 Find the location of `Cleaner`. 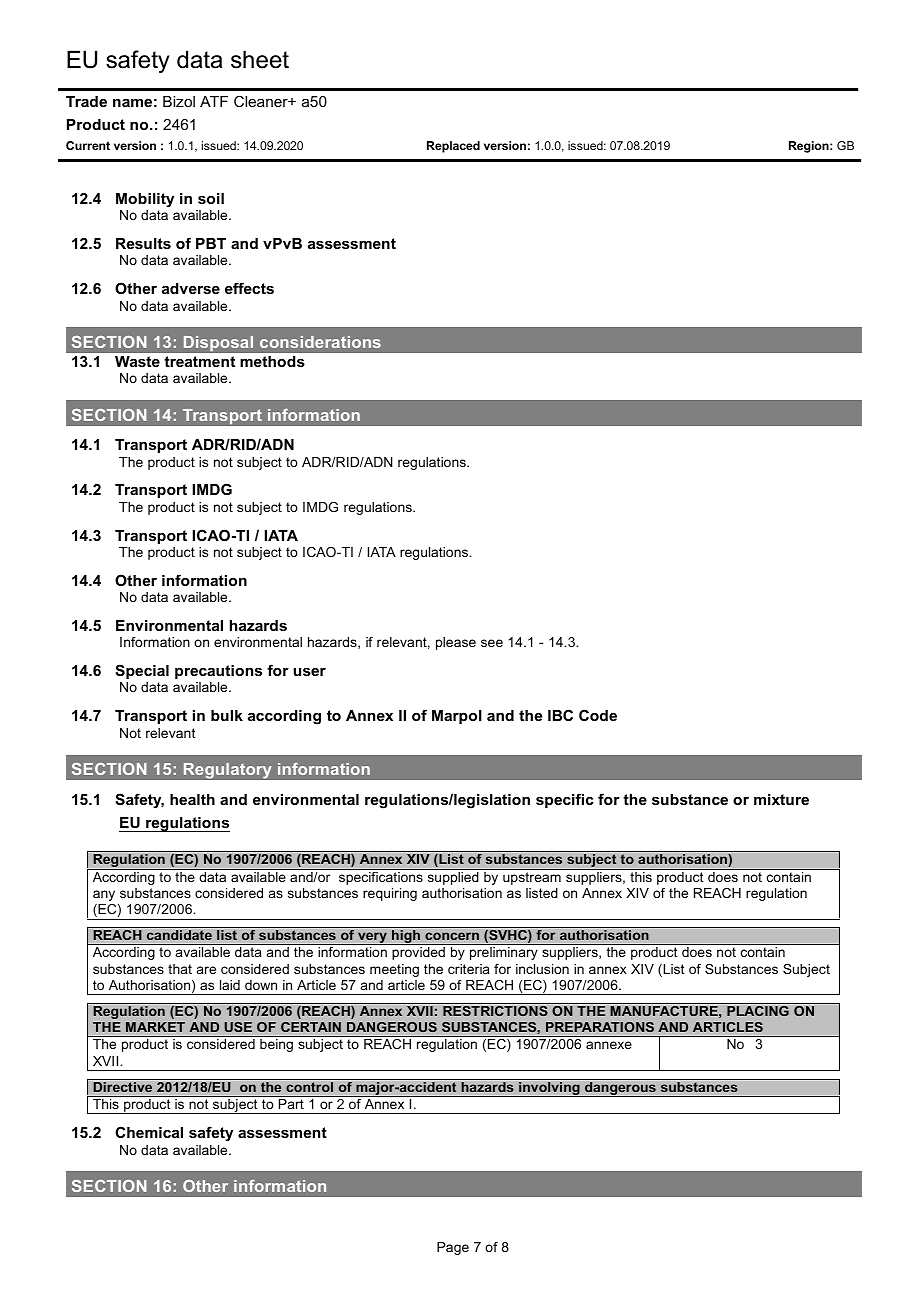

Cleaner is located at coordinates (262, 101).
